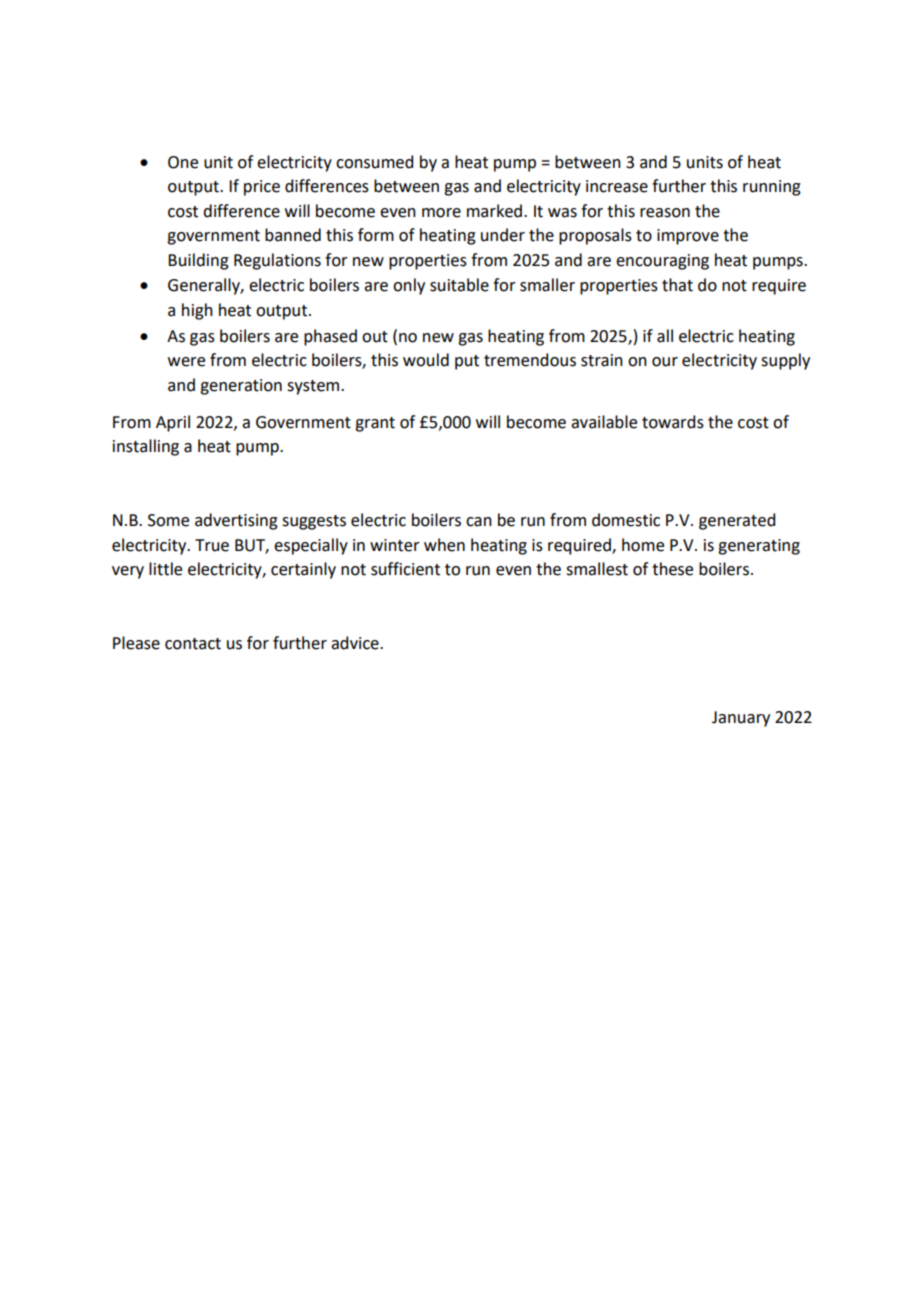 This screenshot has width=924, height=1308. What do you see at coordinates (183, 162) in the screenshot?
I see `One` at bounding box center [183, 162].
